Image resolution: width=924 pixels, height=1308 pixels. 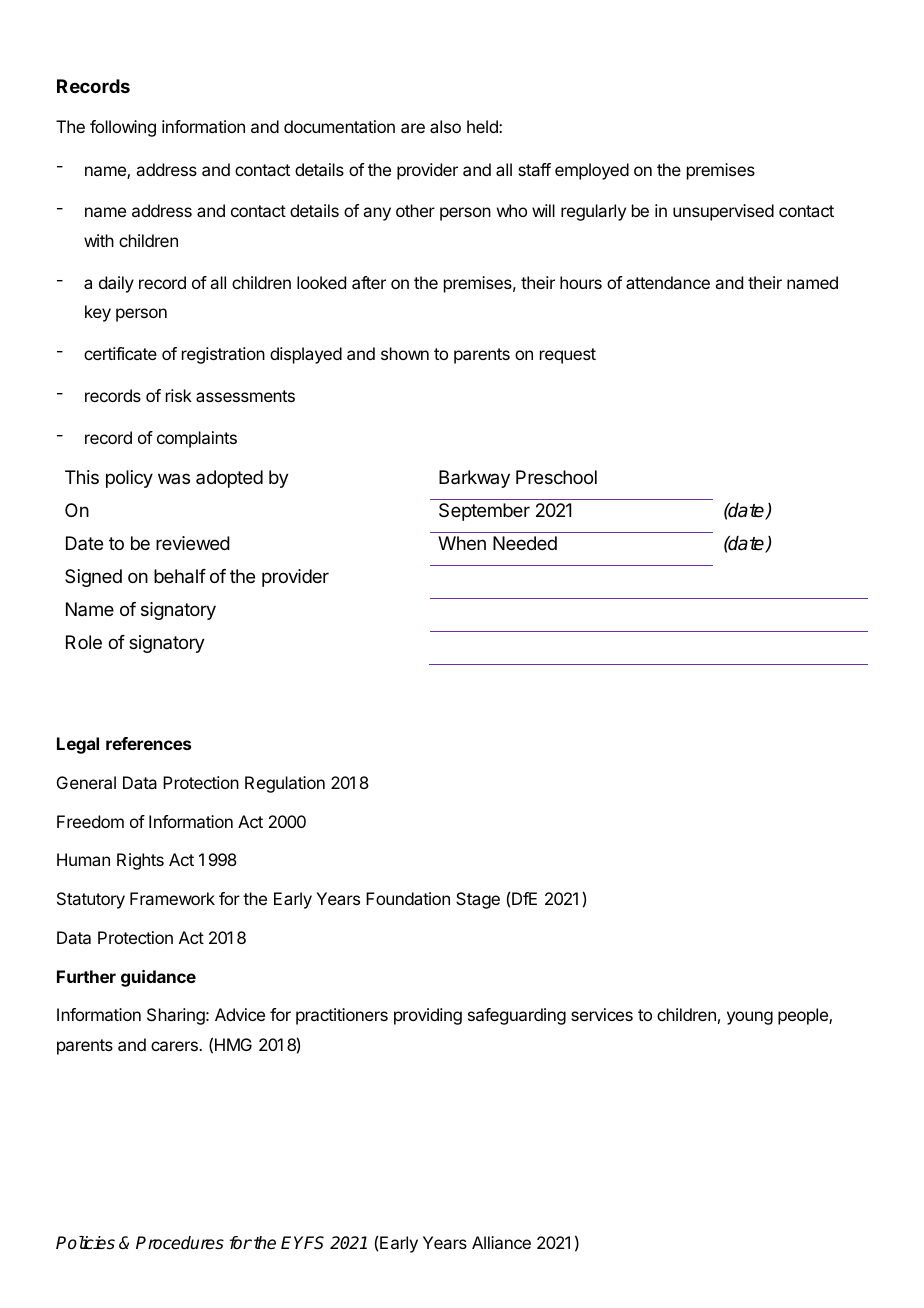 I want to click on request, so click(x=568, y=356).
